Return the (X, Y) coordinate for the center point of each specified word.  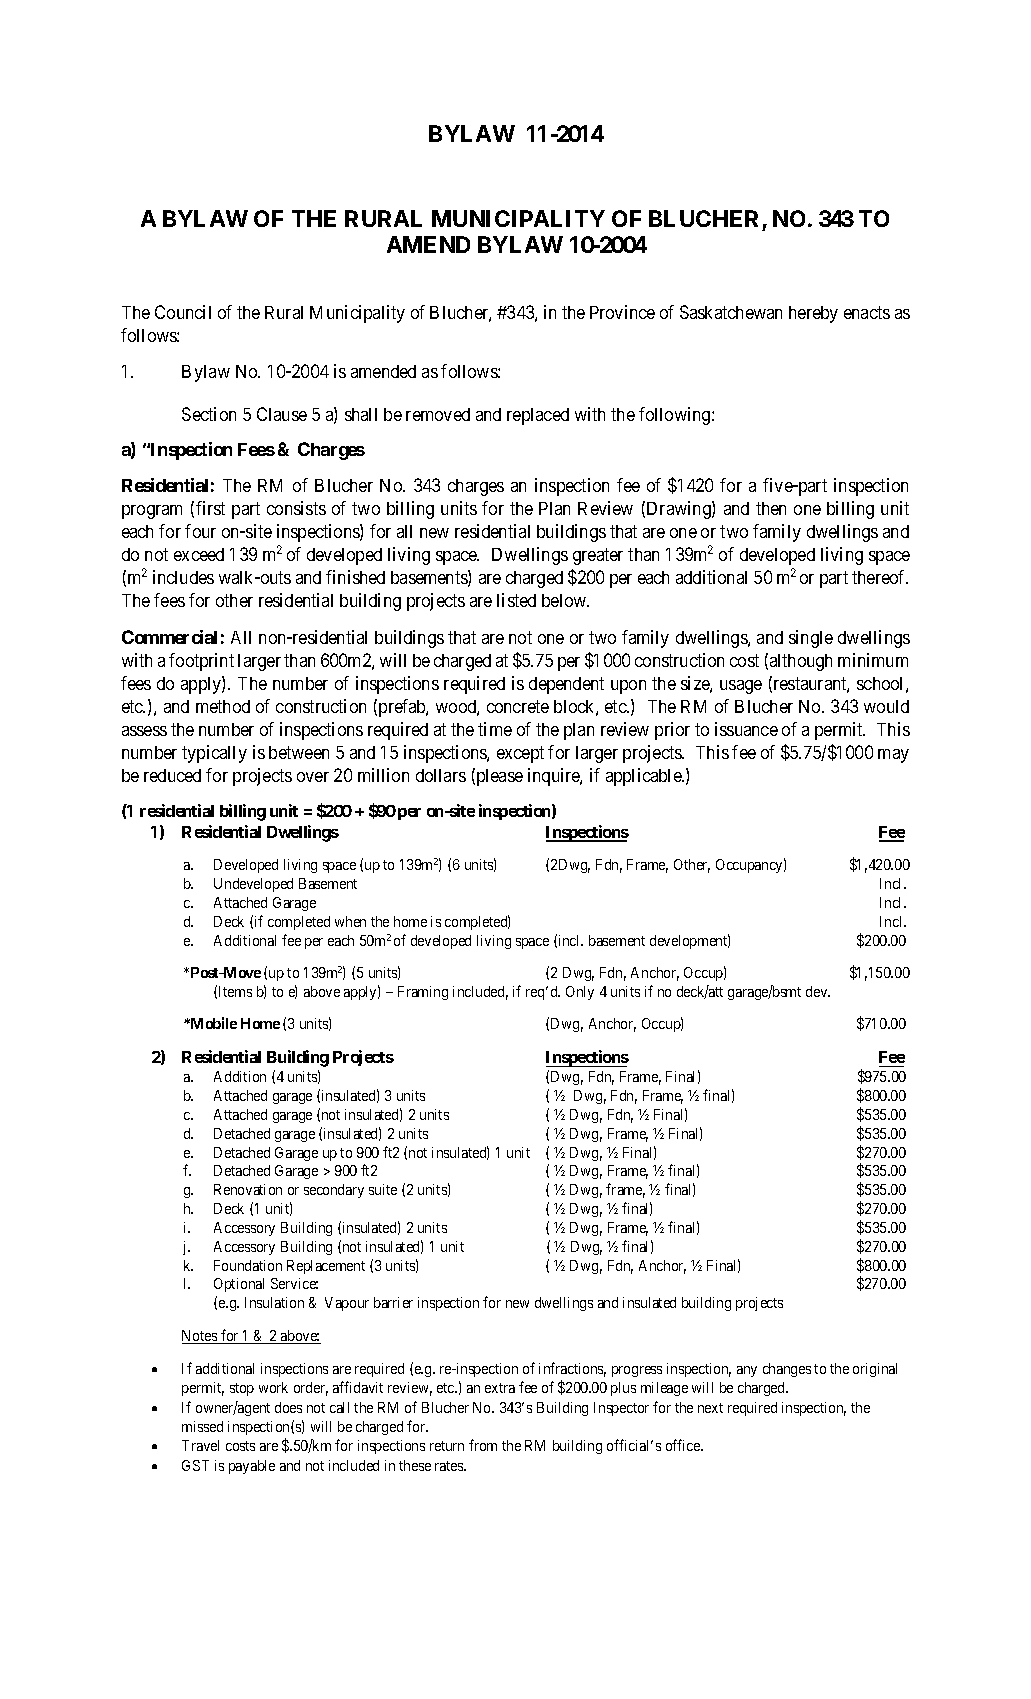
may (893, 756)
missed (202, 1426)
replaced (538, 416)
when (350, 921)
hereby (813, 314)
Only (580, 993)
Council (183, 312)
